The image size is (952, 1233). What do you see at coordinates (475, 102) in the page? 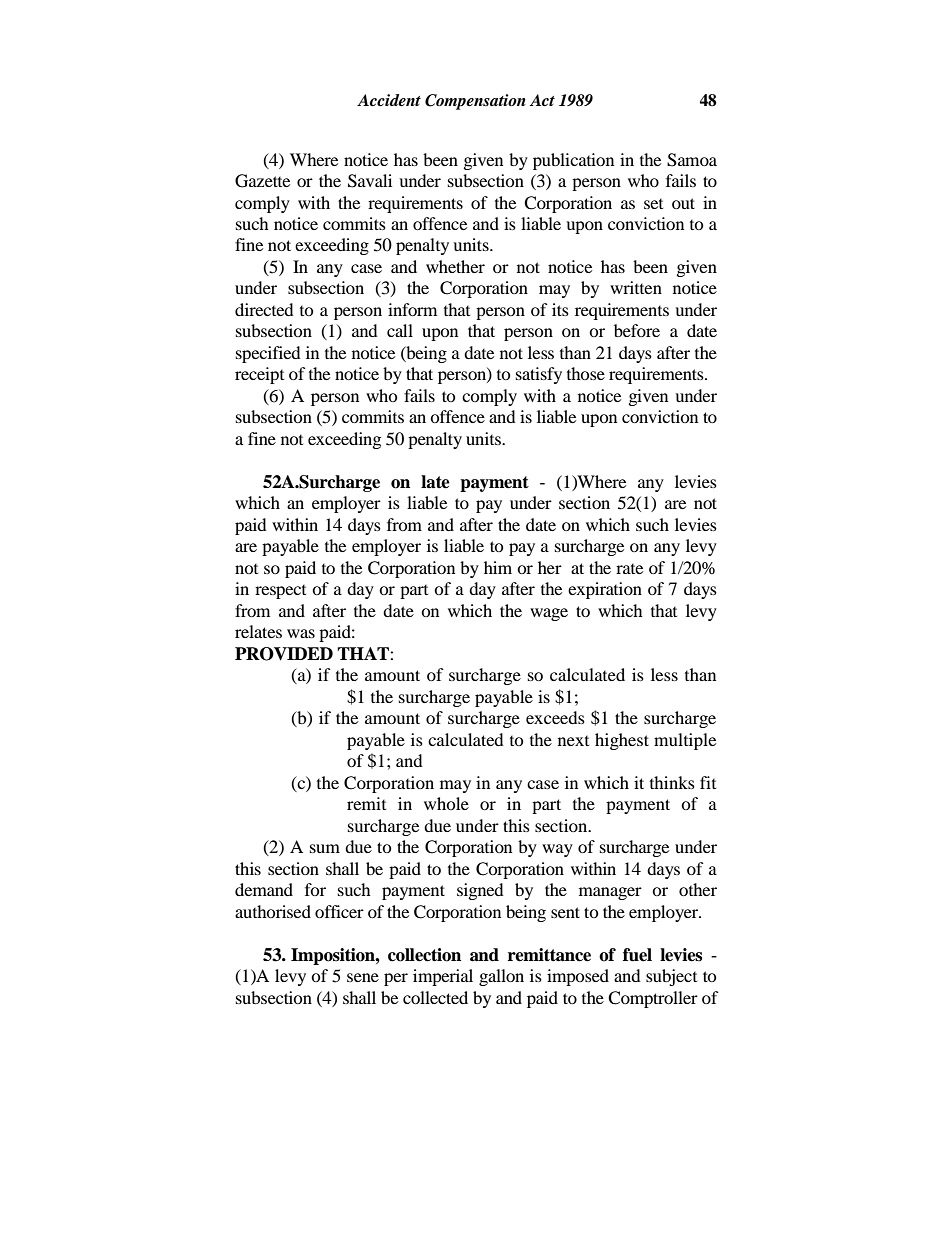
I see `Compensation` at bounding box center [475, 102].
